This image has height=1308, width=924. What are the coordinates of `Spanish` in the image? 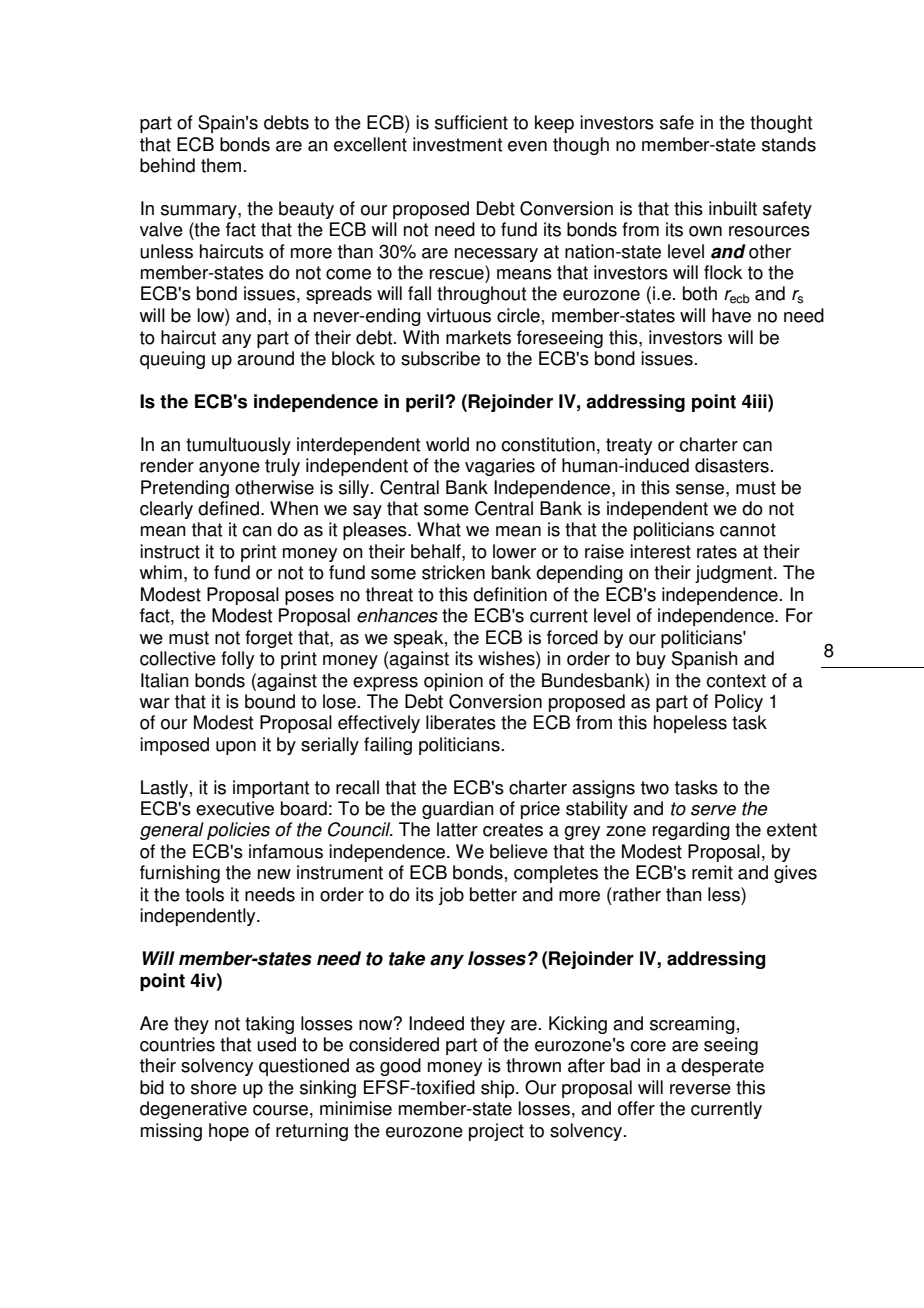 It's located at (704, 660).
